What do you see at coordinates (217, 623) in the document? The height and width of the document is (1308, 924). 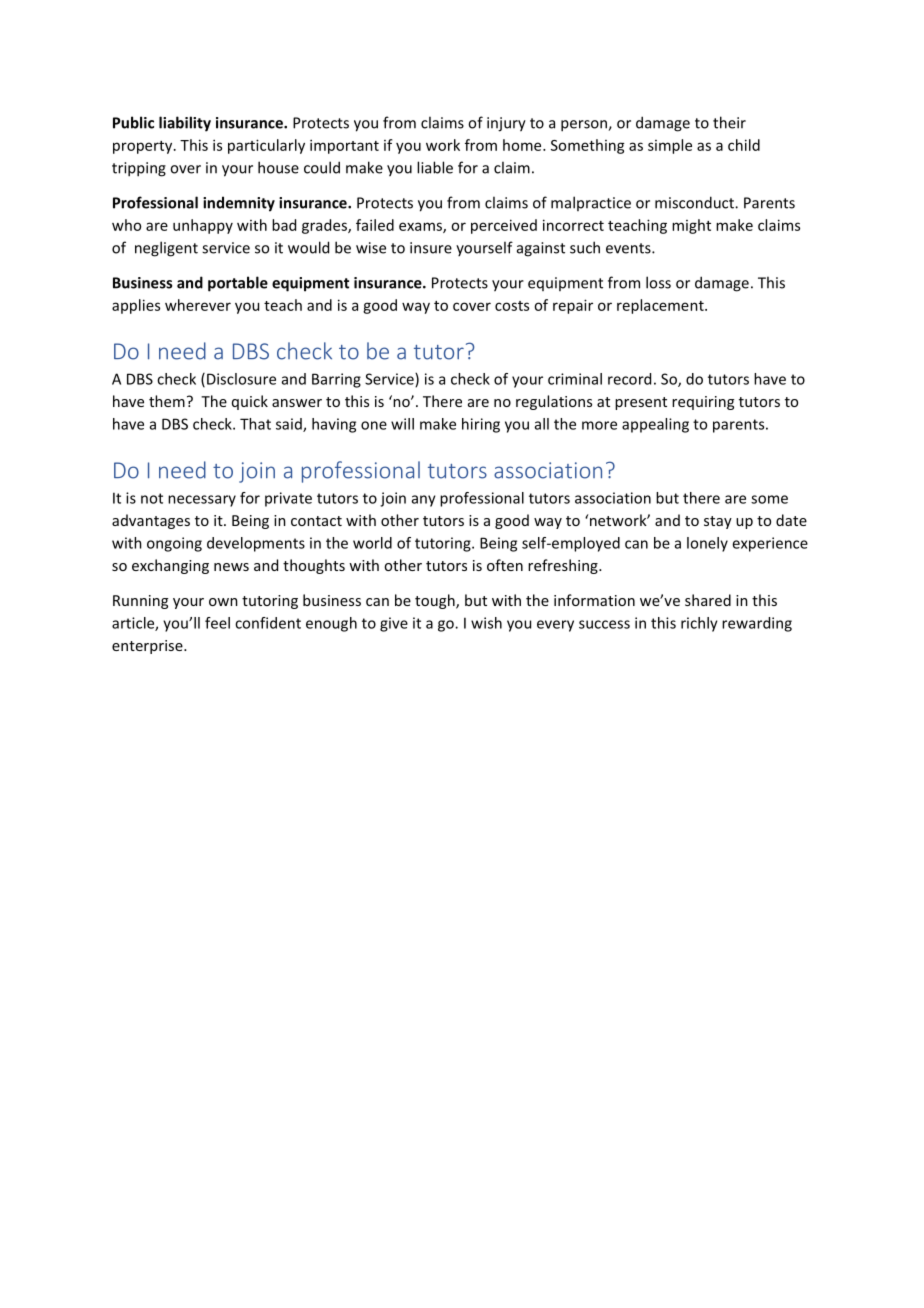 I see `feel` at bounding box center [217, 623].
